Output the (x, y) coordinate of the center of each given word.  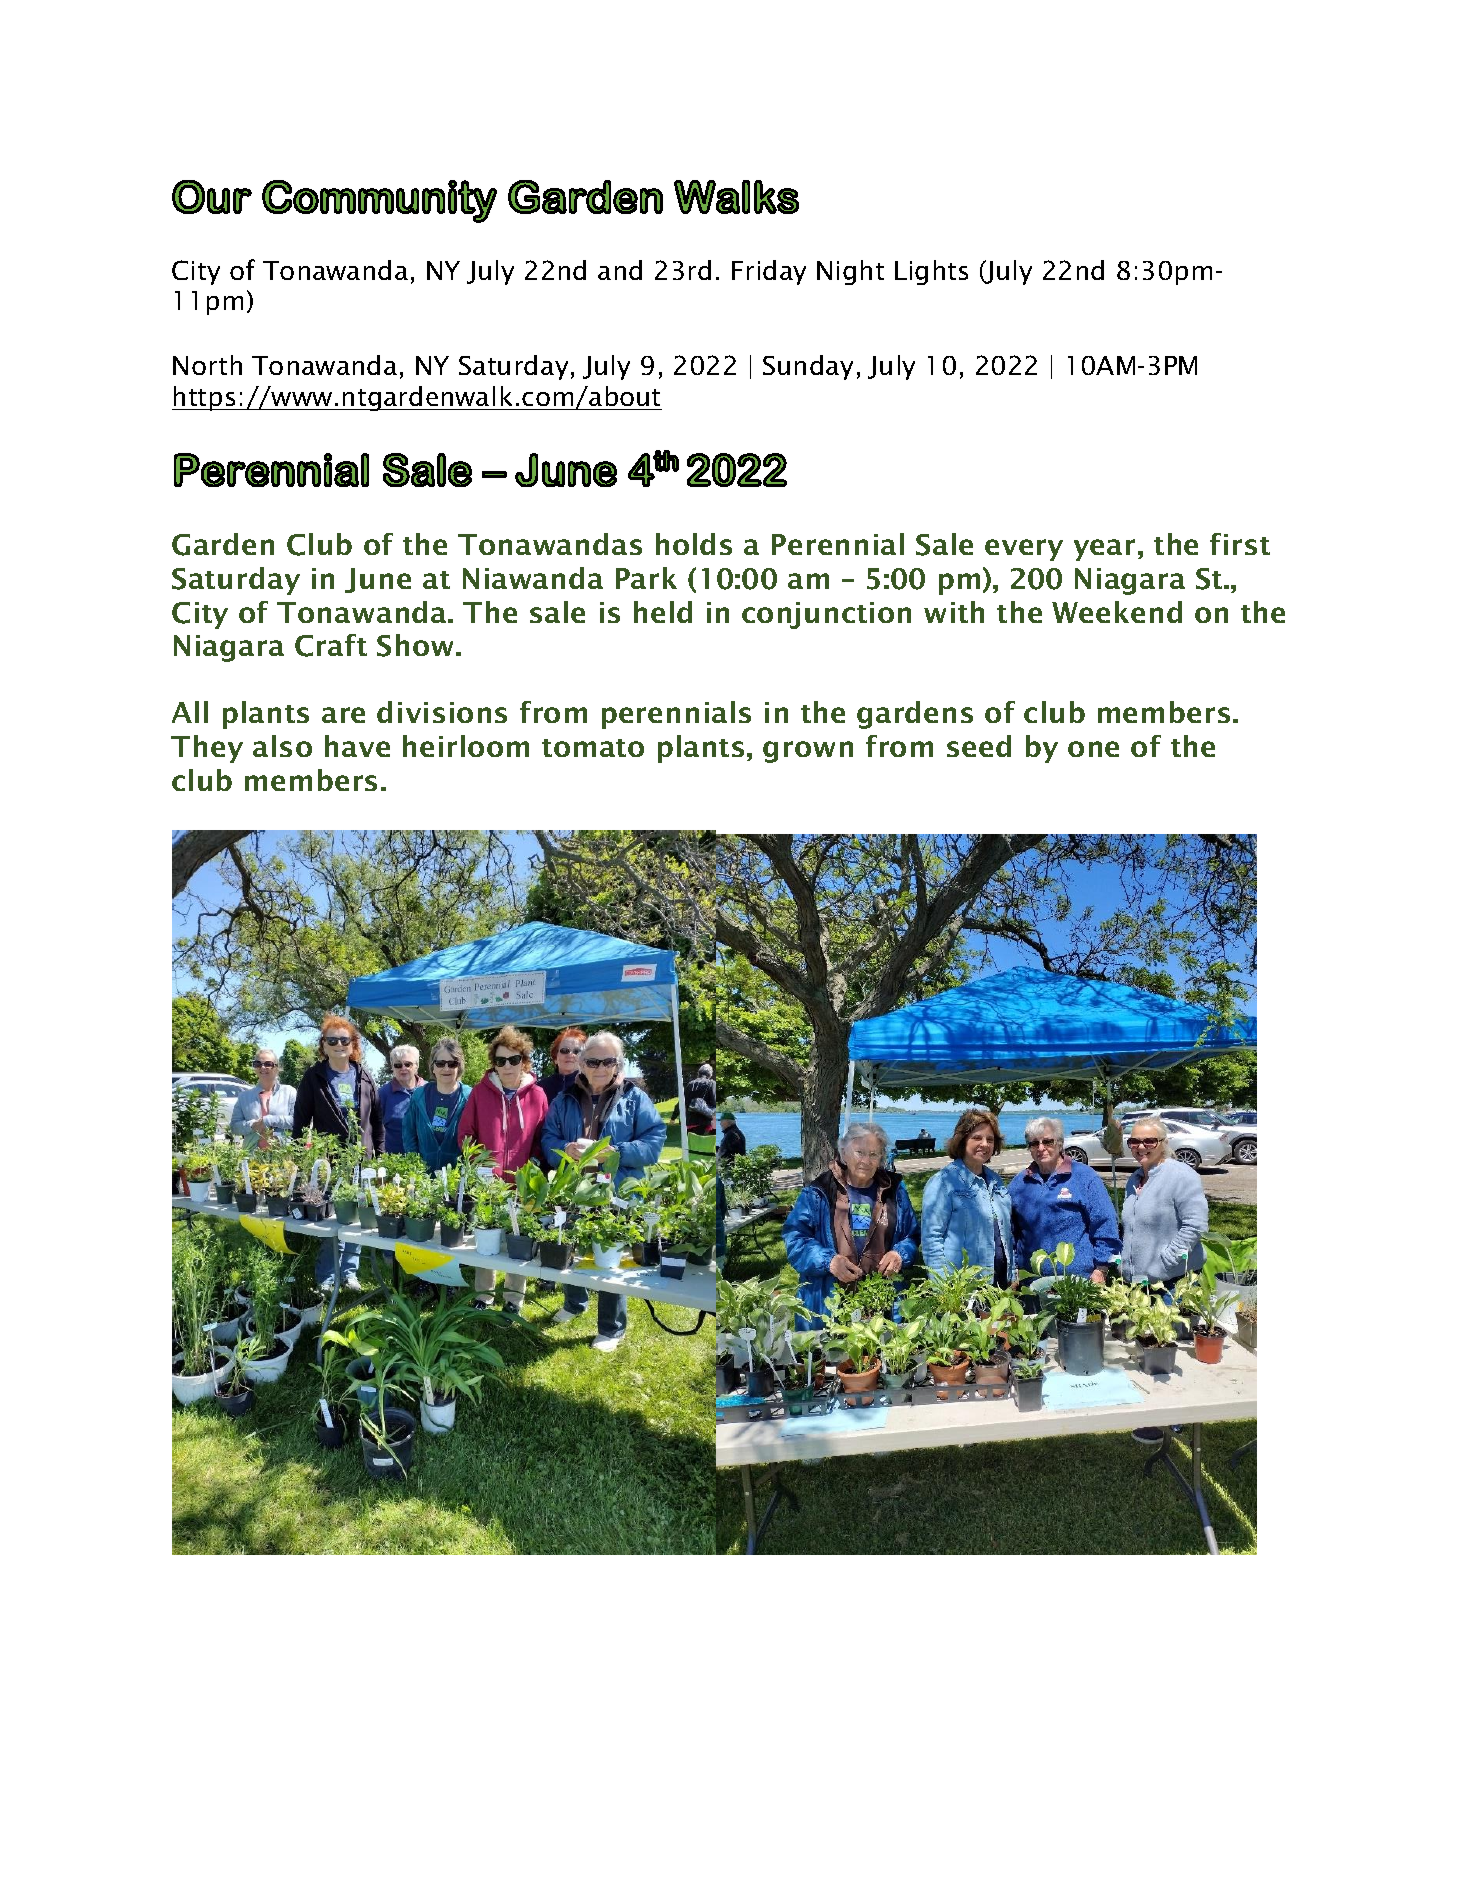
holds (694, 544)
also (282, 746)
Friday (769, 272)
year (1104, 550)
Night (850, 272)
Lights (931, 272)
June (378, 580)
